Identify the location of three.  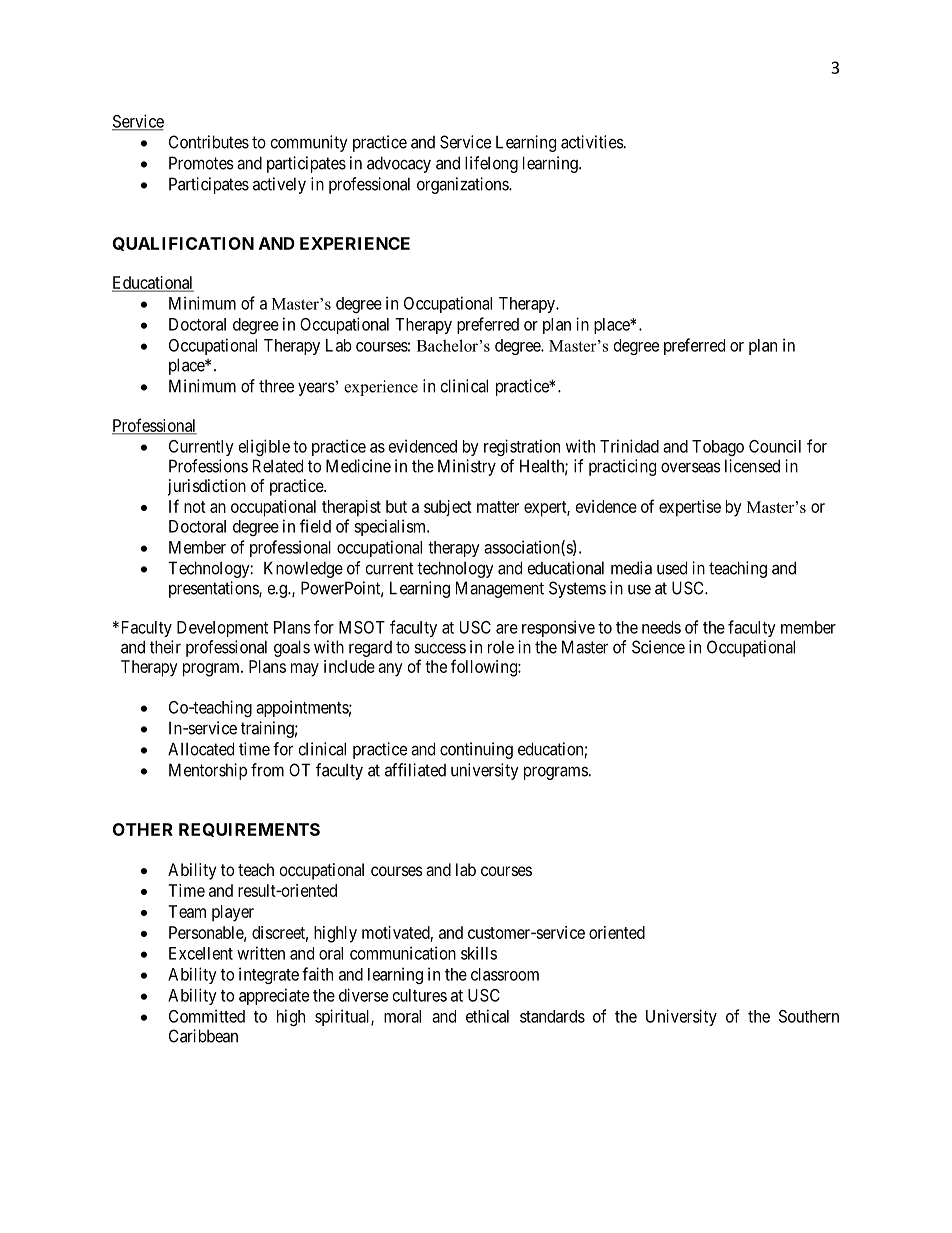
(276, 386).
